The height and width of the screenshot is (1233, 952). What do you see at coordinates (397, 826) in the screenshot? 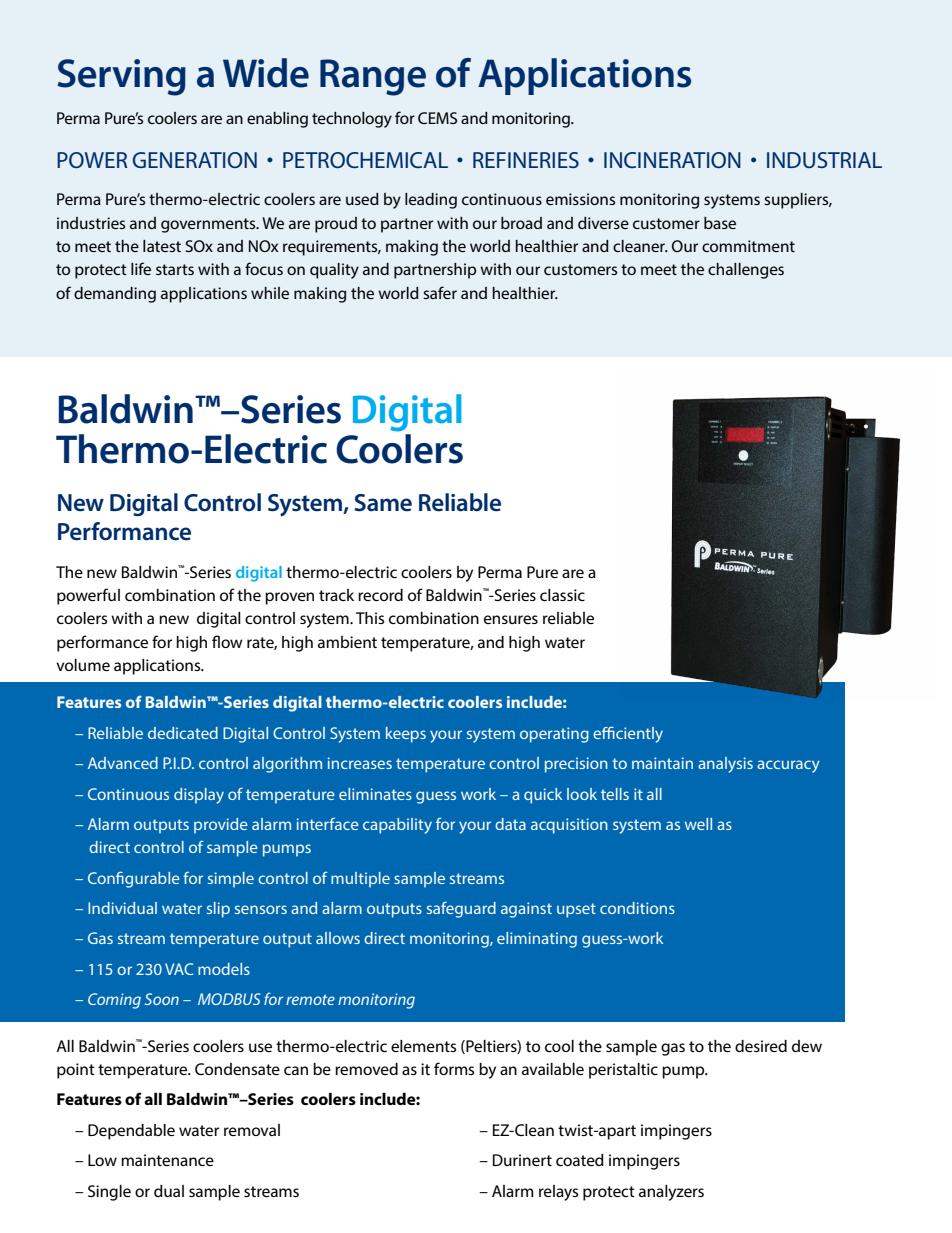
I see `capability` at bounding box center [397, 826].
